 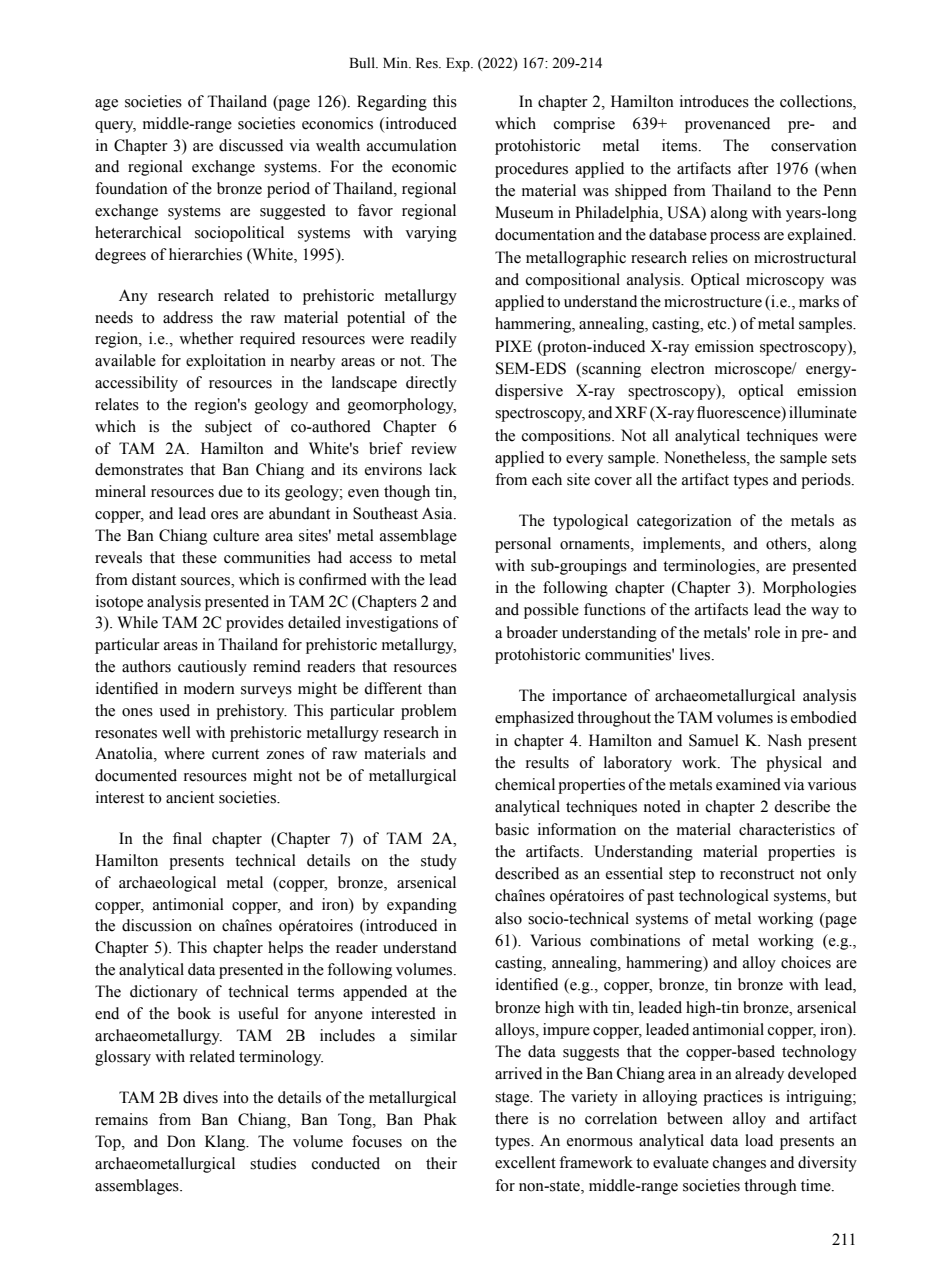 What do you see at coordinates (392, 103) in the document?
I see `Regarding` at bounding box center [392, 103].
